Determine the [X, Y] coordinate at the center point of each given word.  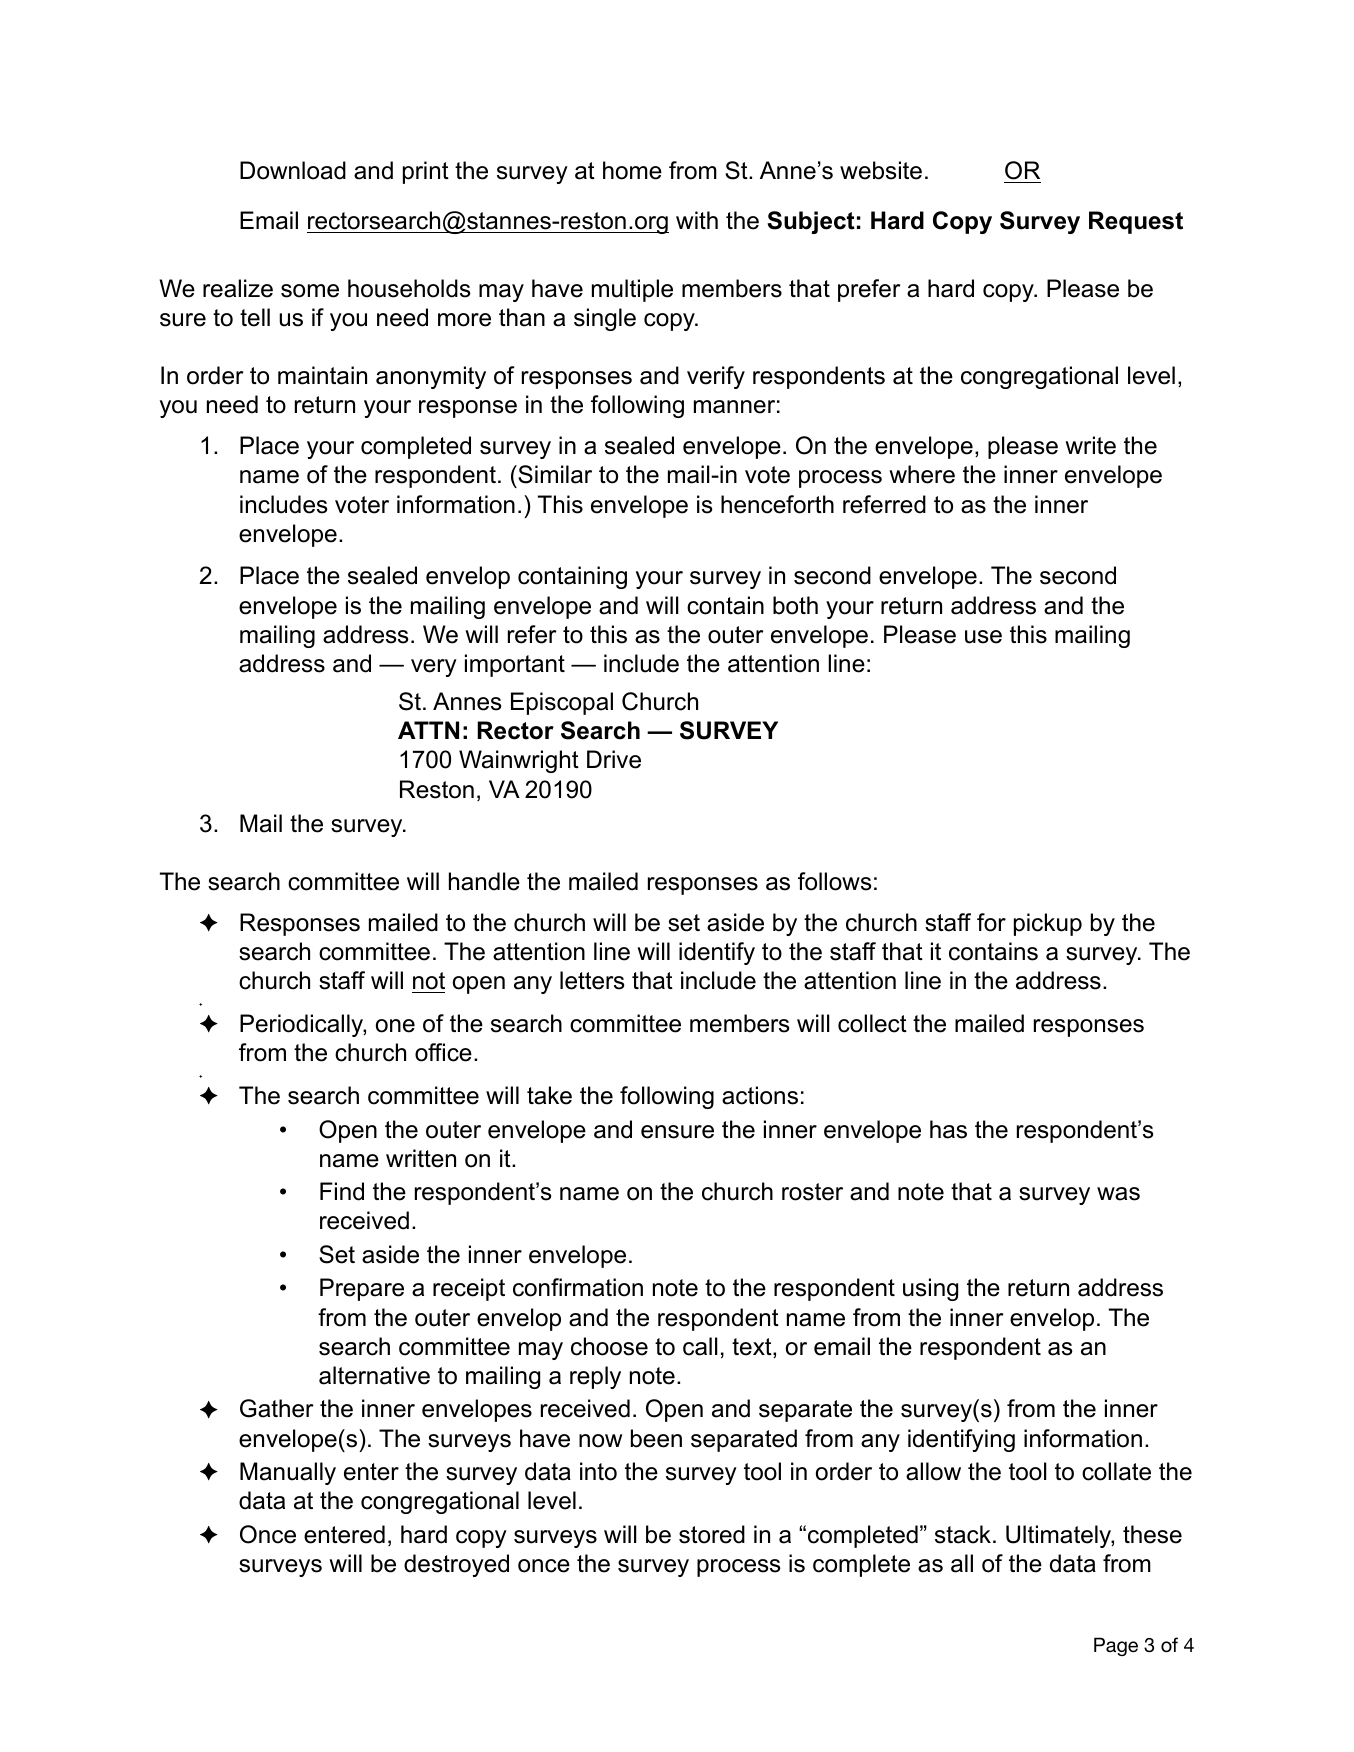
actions [760, 1095]
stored [712, 1534]
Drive [614, 759]
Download [293, 170]
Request [1136, 222]
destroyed [456, 1565]
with [697, 220]
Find [342, 1191]
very [434, 668]
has [948, 1129]
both [795, 605]
